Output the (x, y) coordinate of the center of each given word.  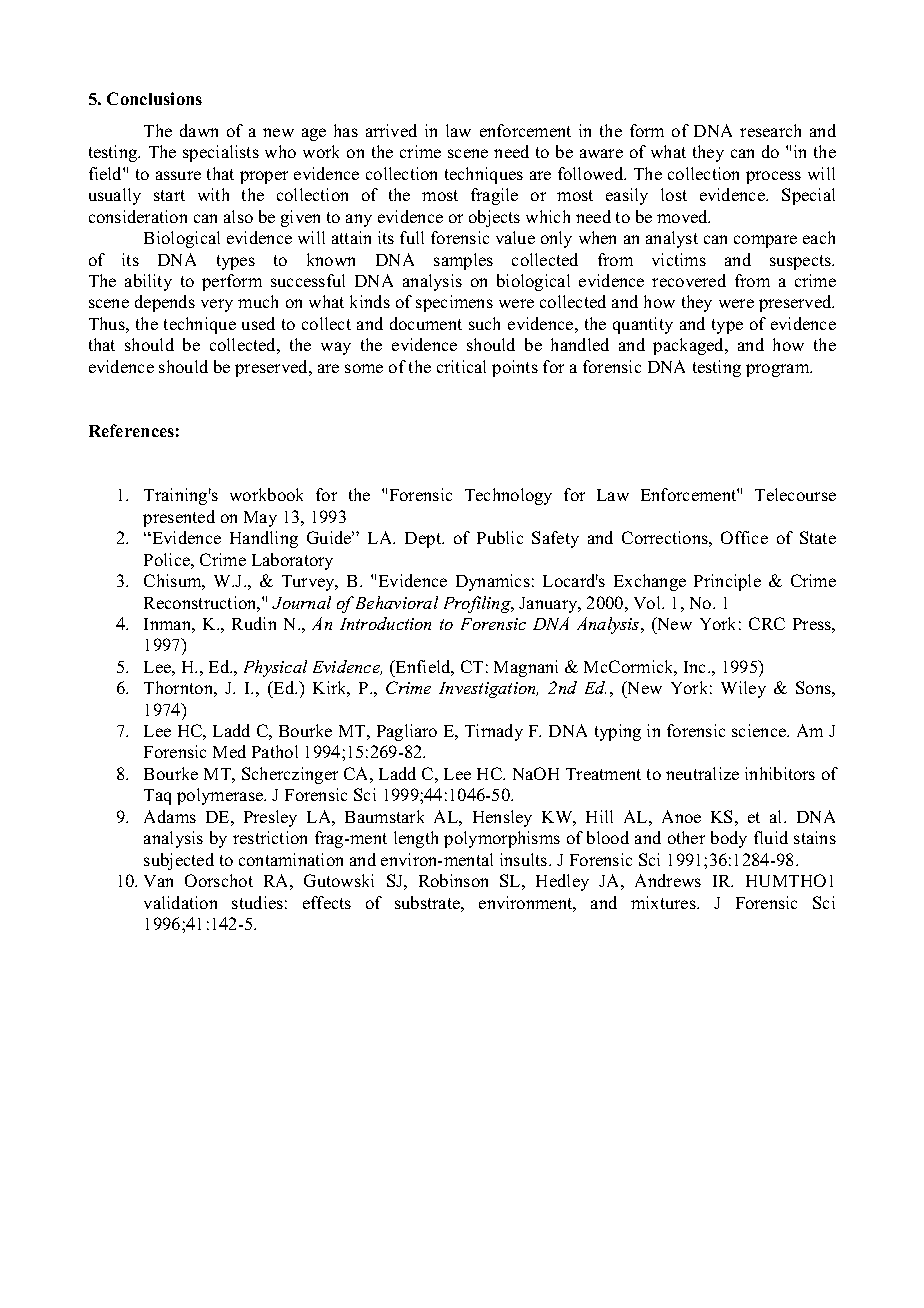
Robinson (453, 880)
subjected (179, 861)
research (770, 130)
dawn (199, 130)
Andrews (668, 880)
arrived (391, 130)
